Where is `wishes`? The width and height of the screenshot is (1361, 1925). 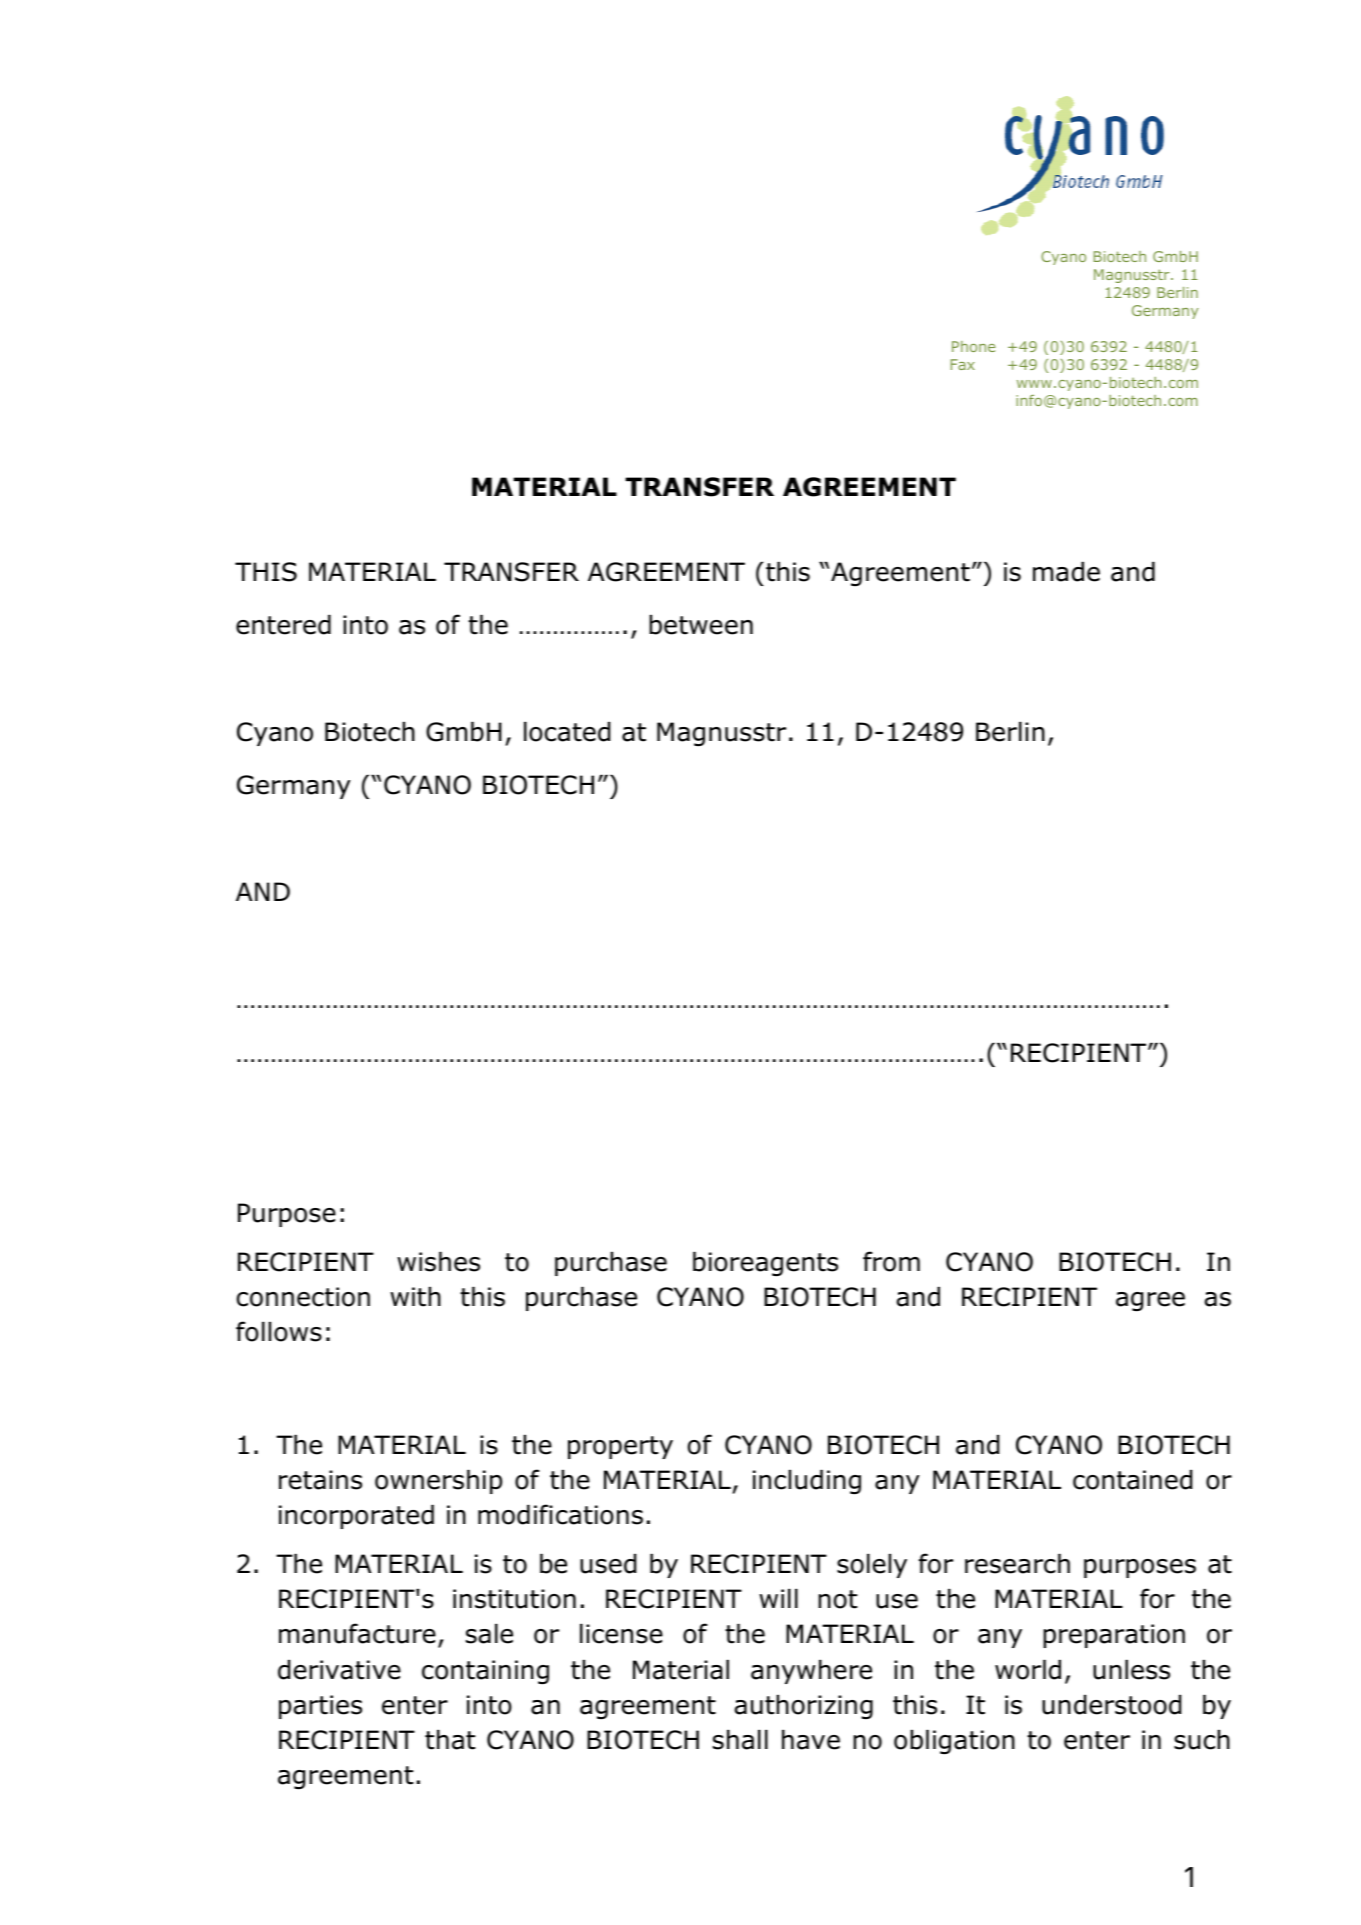 wishes is located at coordinates (438, 1262).
